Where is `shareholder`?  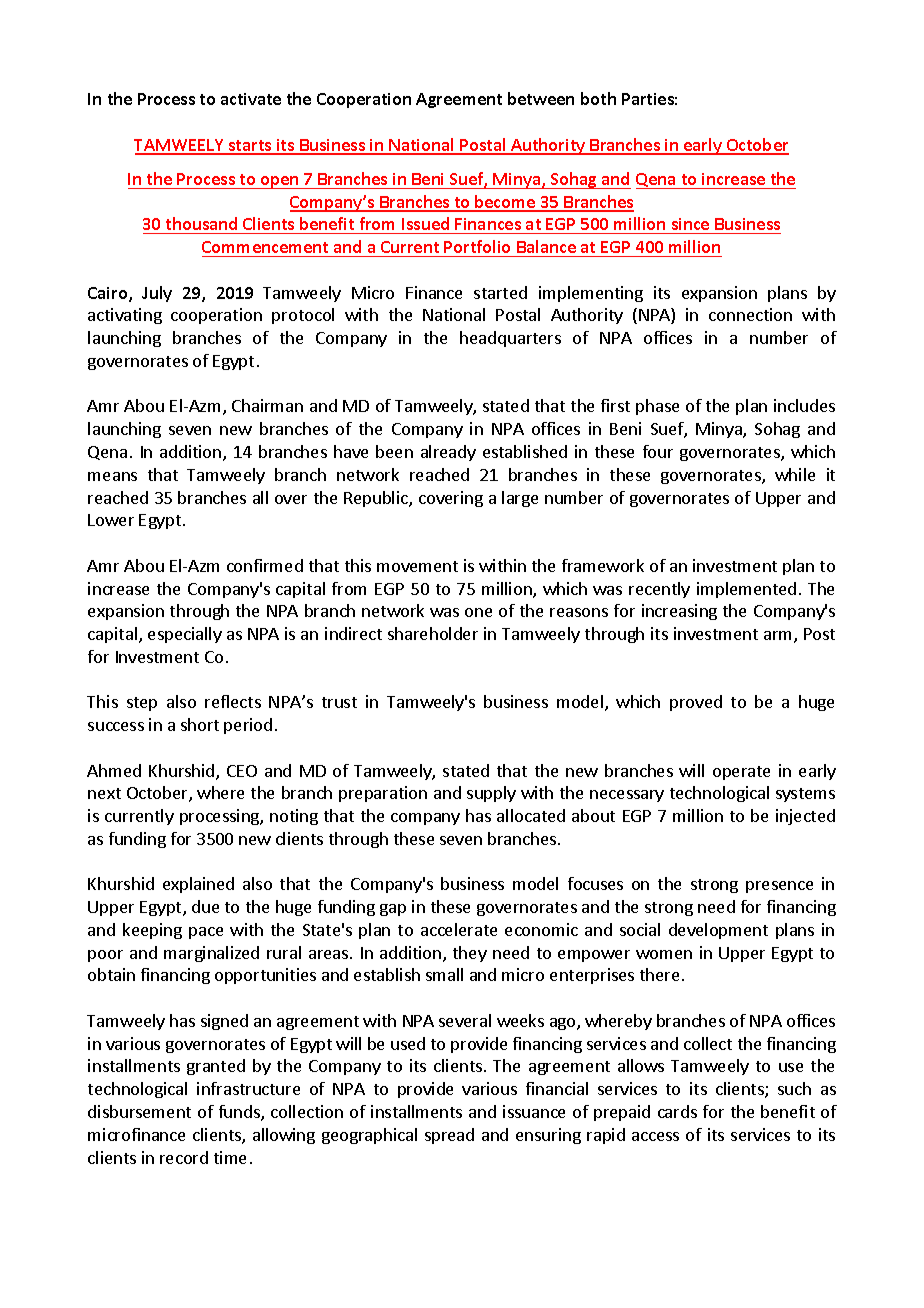 shareholder is located at coordinates (433, 633).
